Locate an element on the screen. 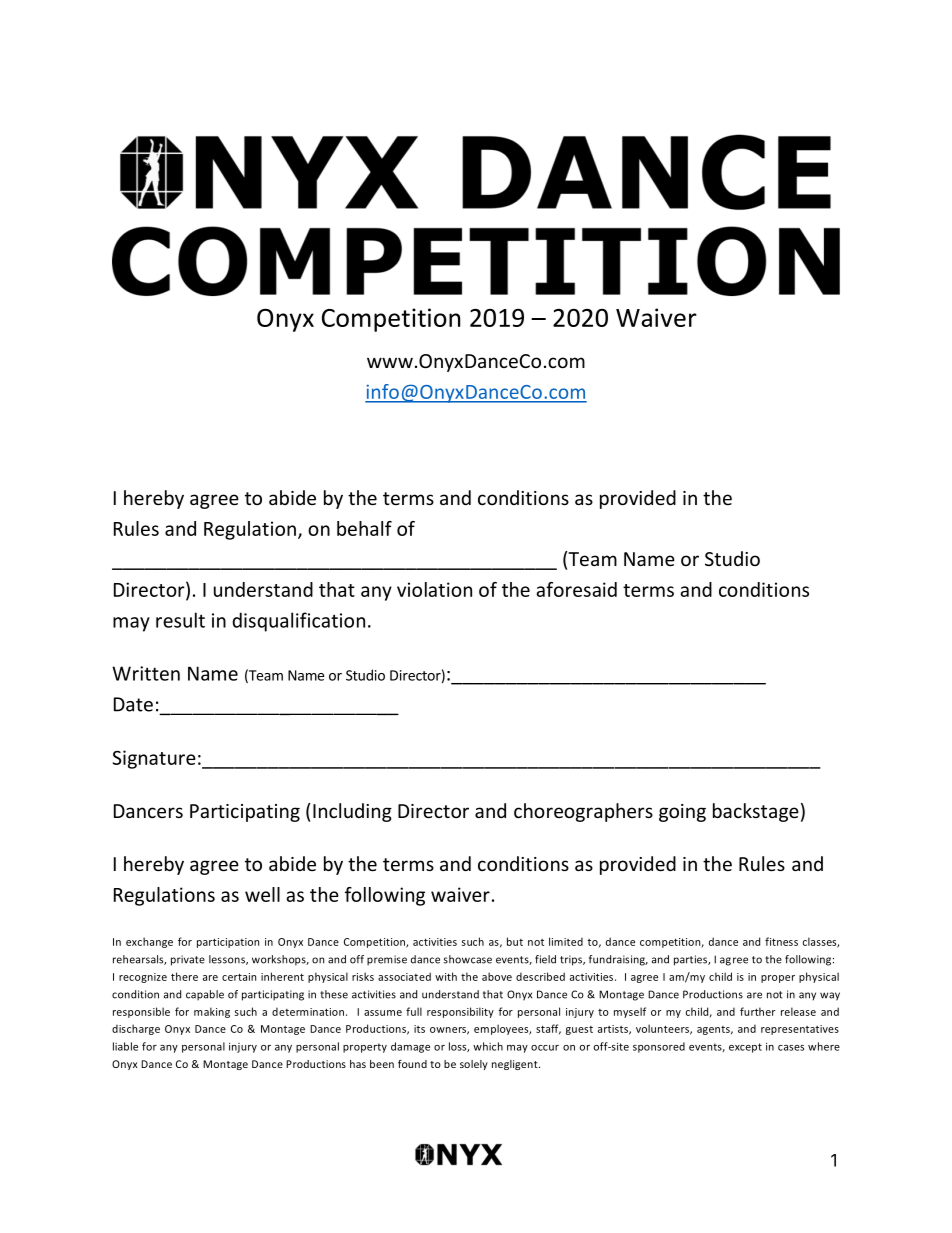  Including is located at coordinates (352, 812).
